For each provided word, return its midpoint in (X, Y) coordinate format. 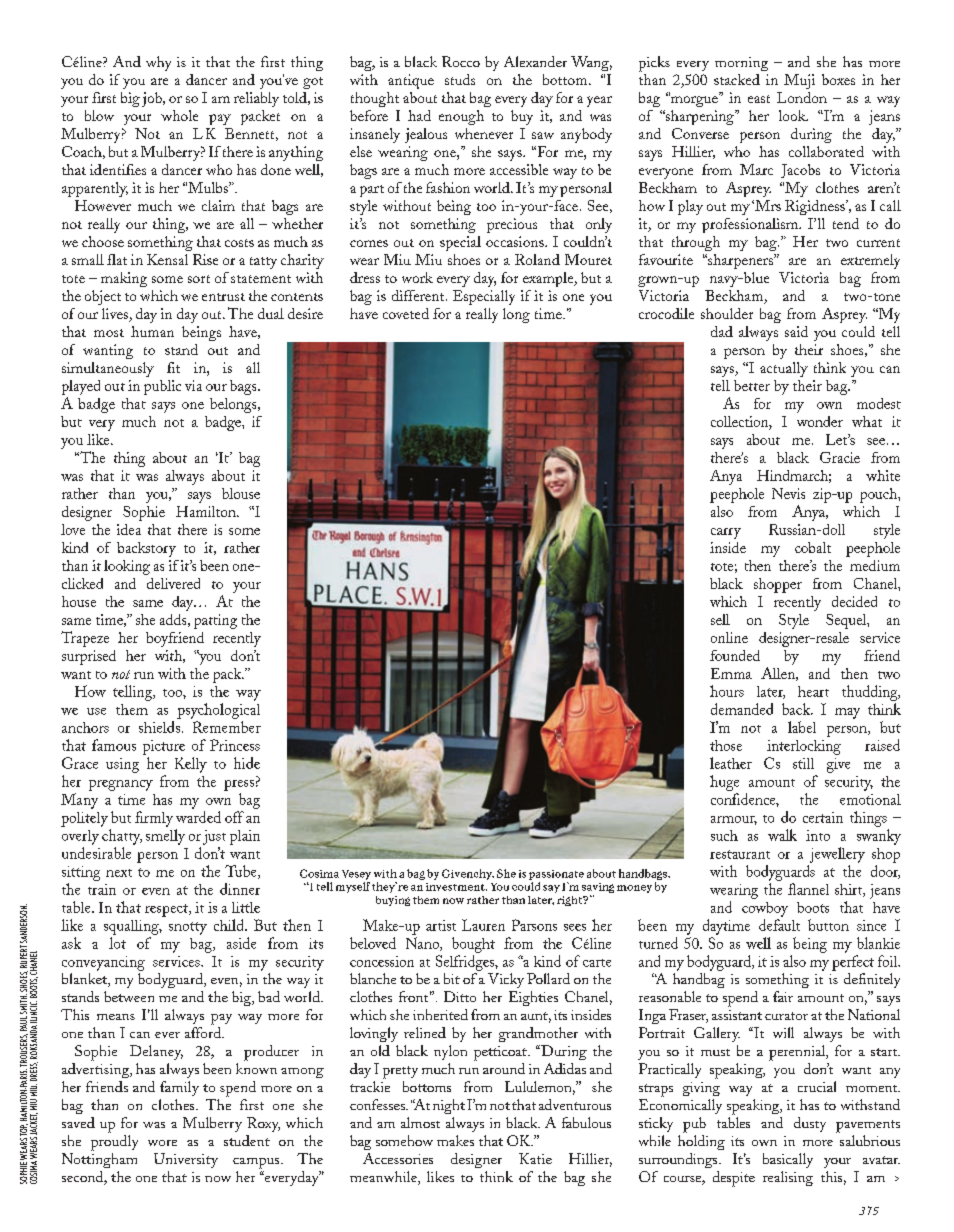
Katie (535, 1158)
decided (854, 601)
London (802, 97)
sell (720, 619)
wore (162, 1143)
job (153, 99)
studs (460, 79)
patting (215, 621)
